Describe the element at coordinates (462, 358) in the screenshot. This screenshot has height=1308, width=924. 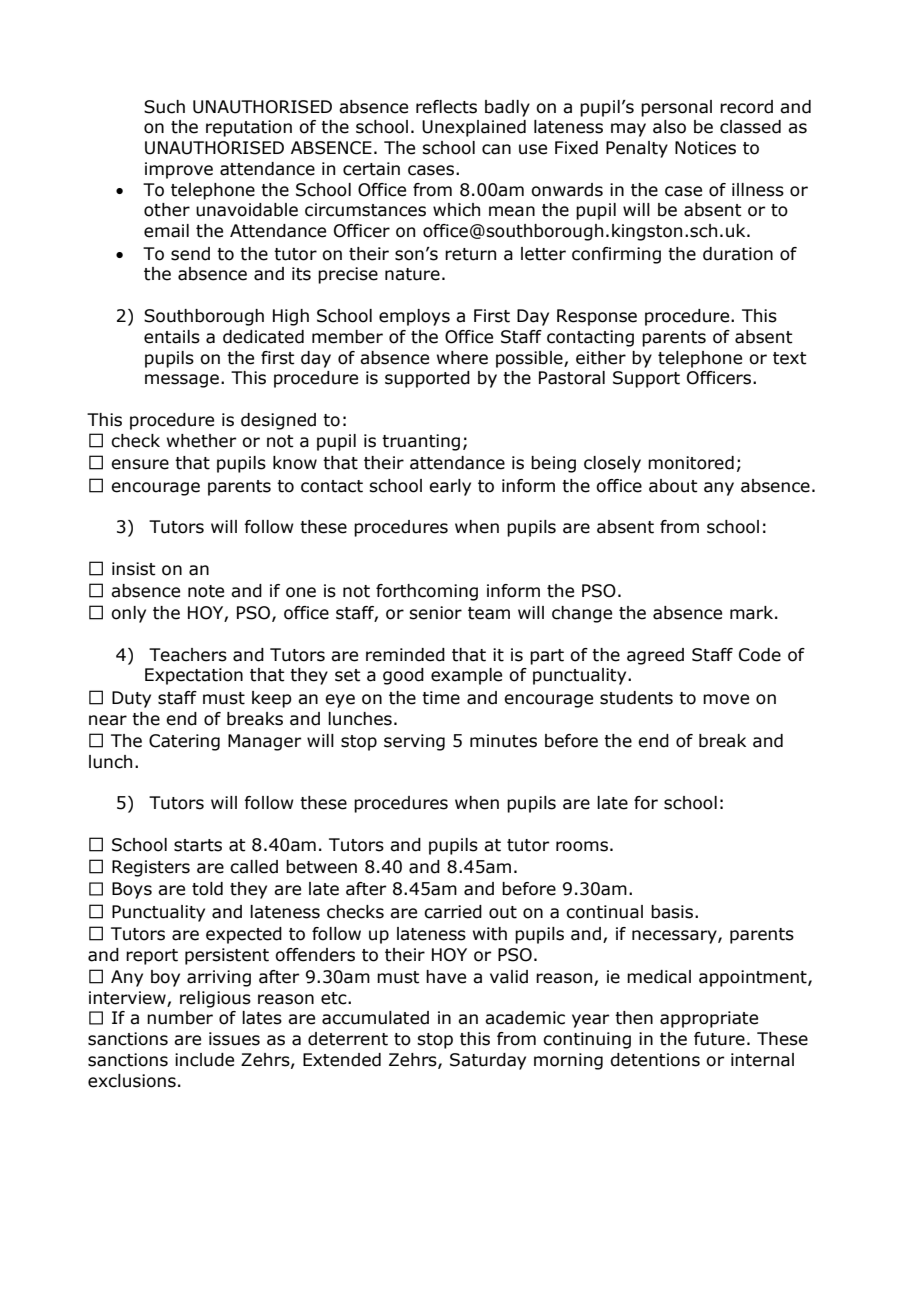
I see `where` at that location.
